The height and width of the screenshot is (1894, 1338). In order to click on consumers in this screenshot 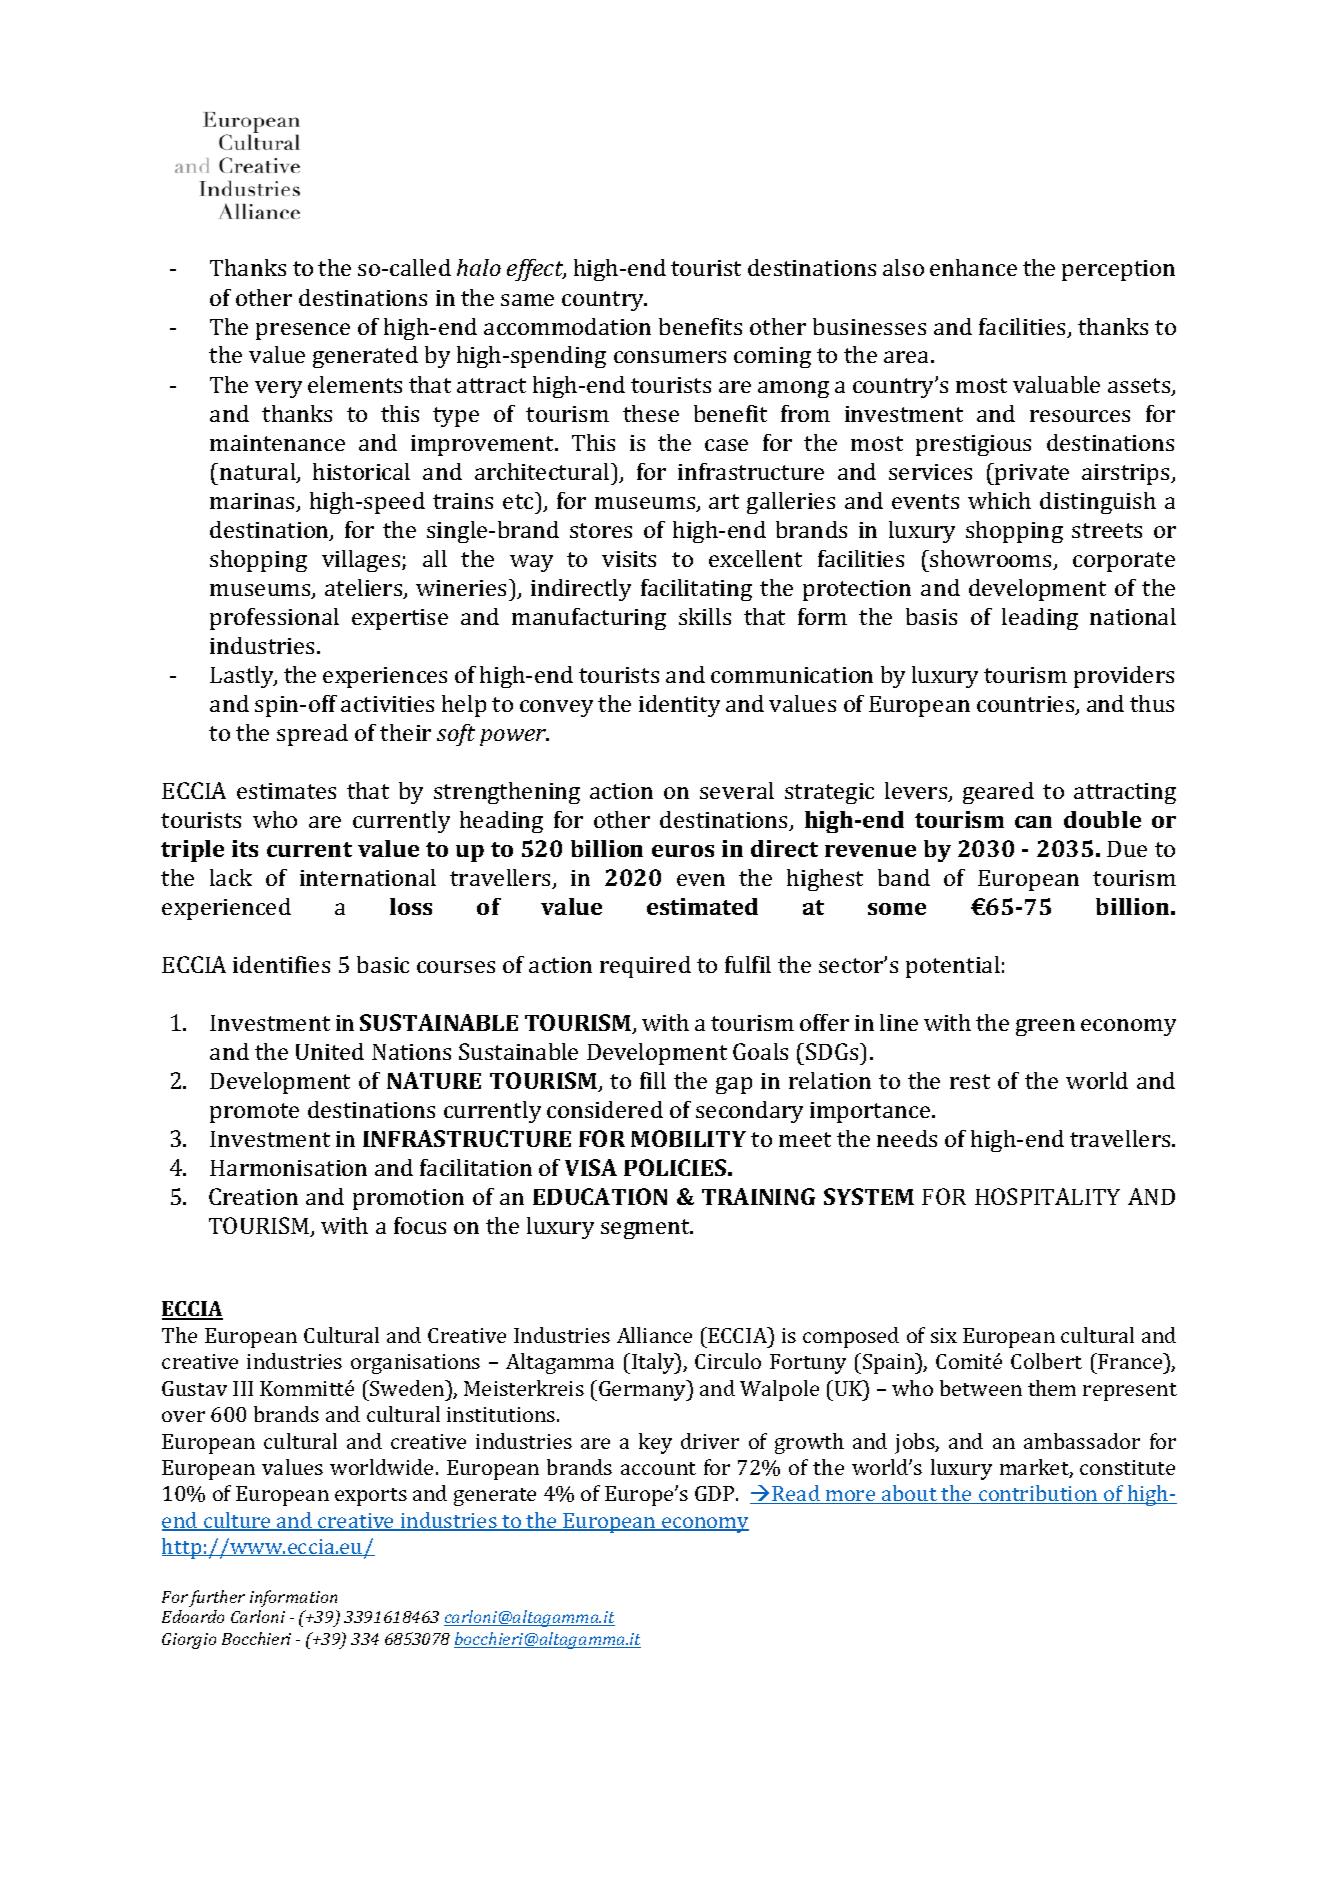, I will do `click(670, 357)`.
